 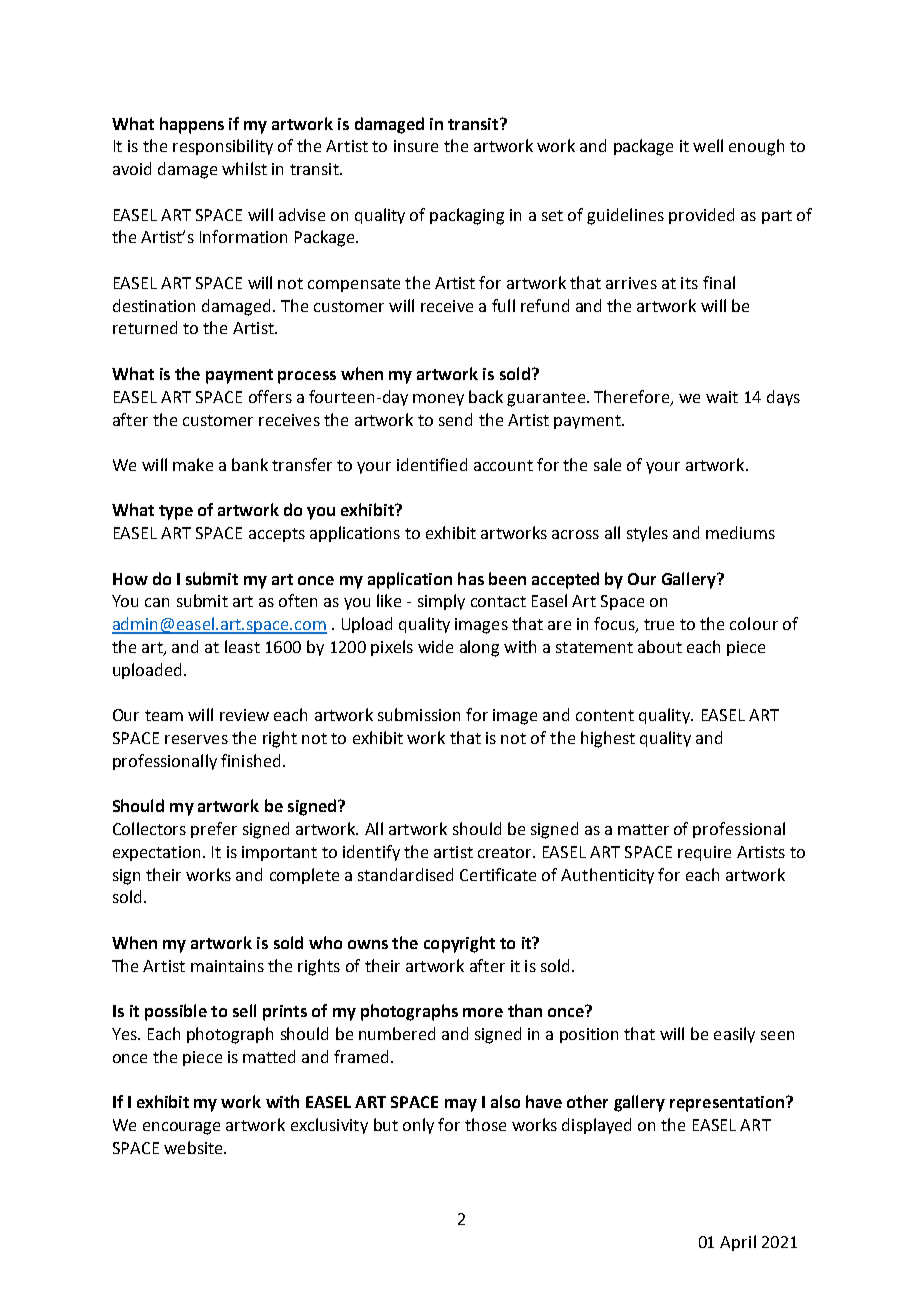 I want to click on wide, so click(x=435, y=646).
